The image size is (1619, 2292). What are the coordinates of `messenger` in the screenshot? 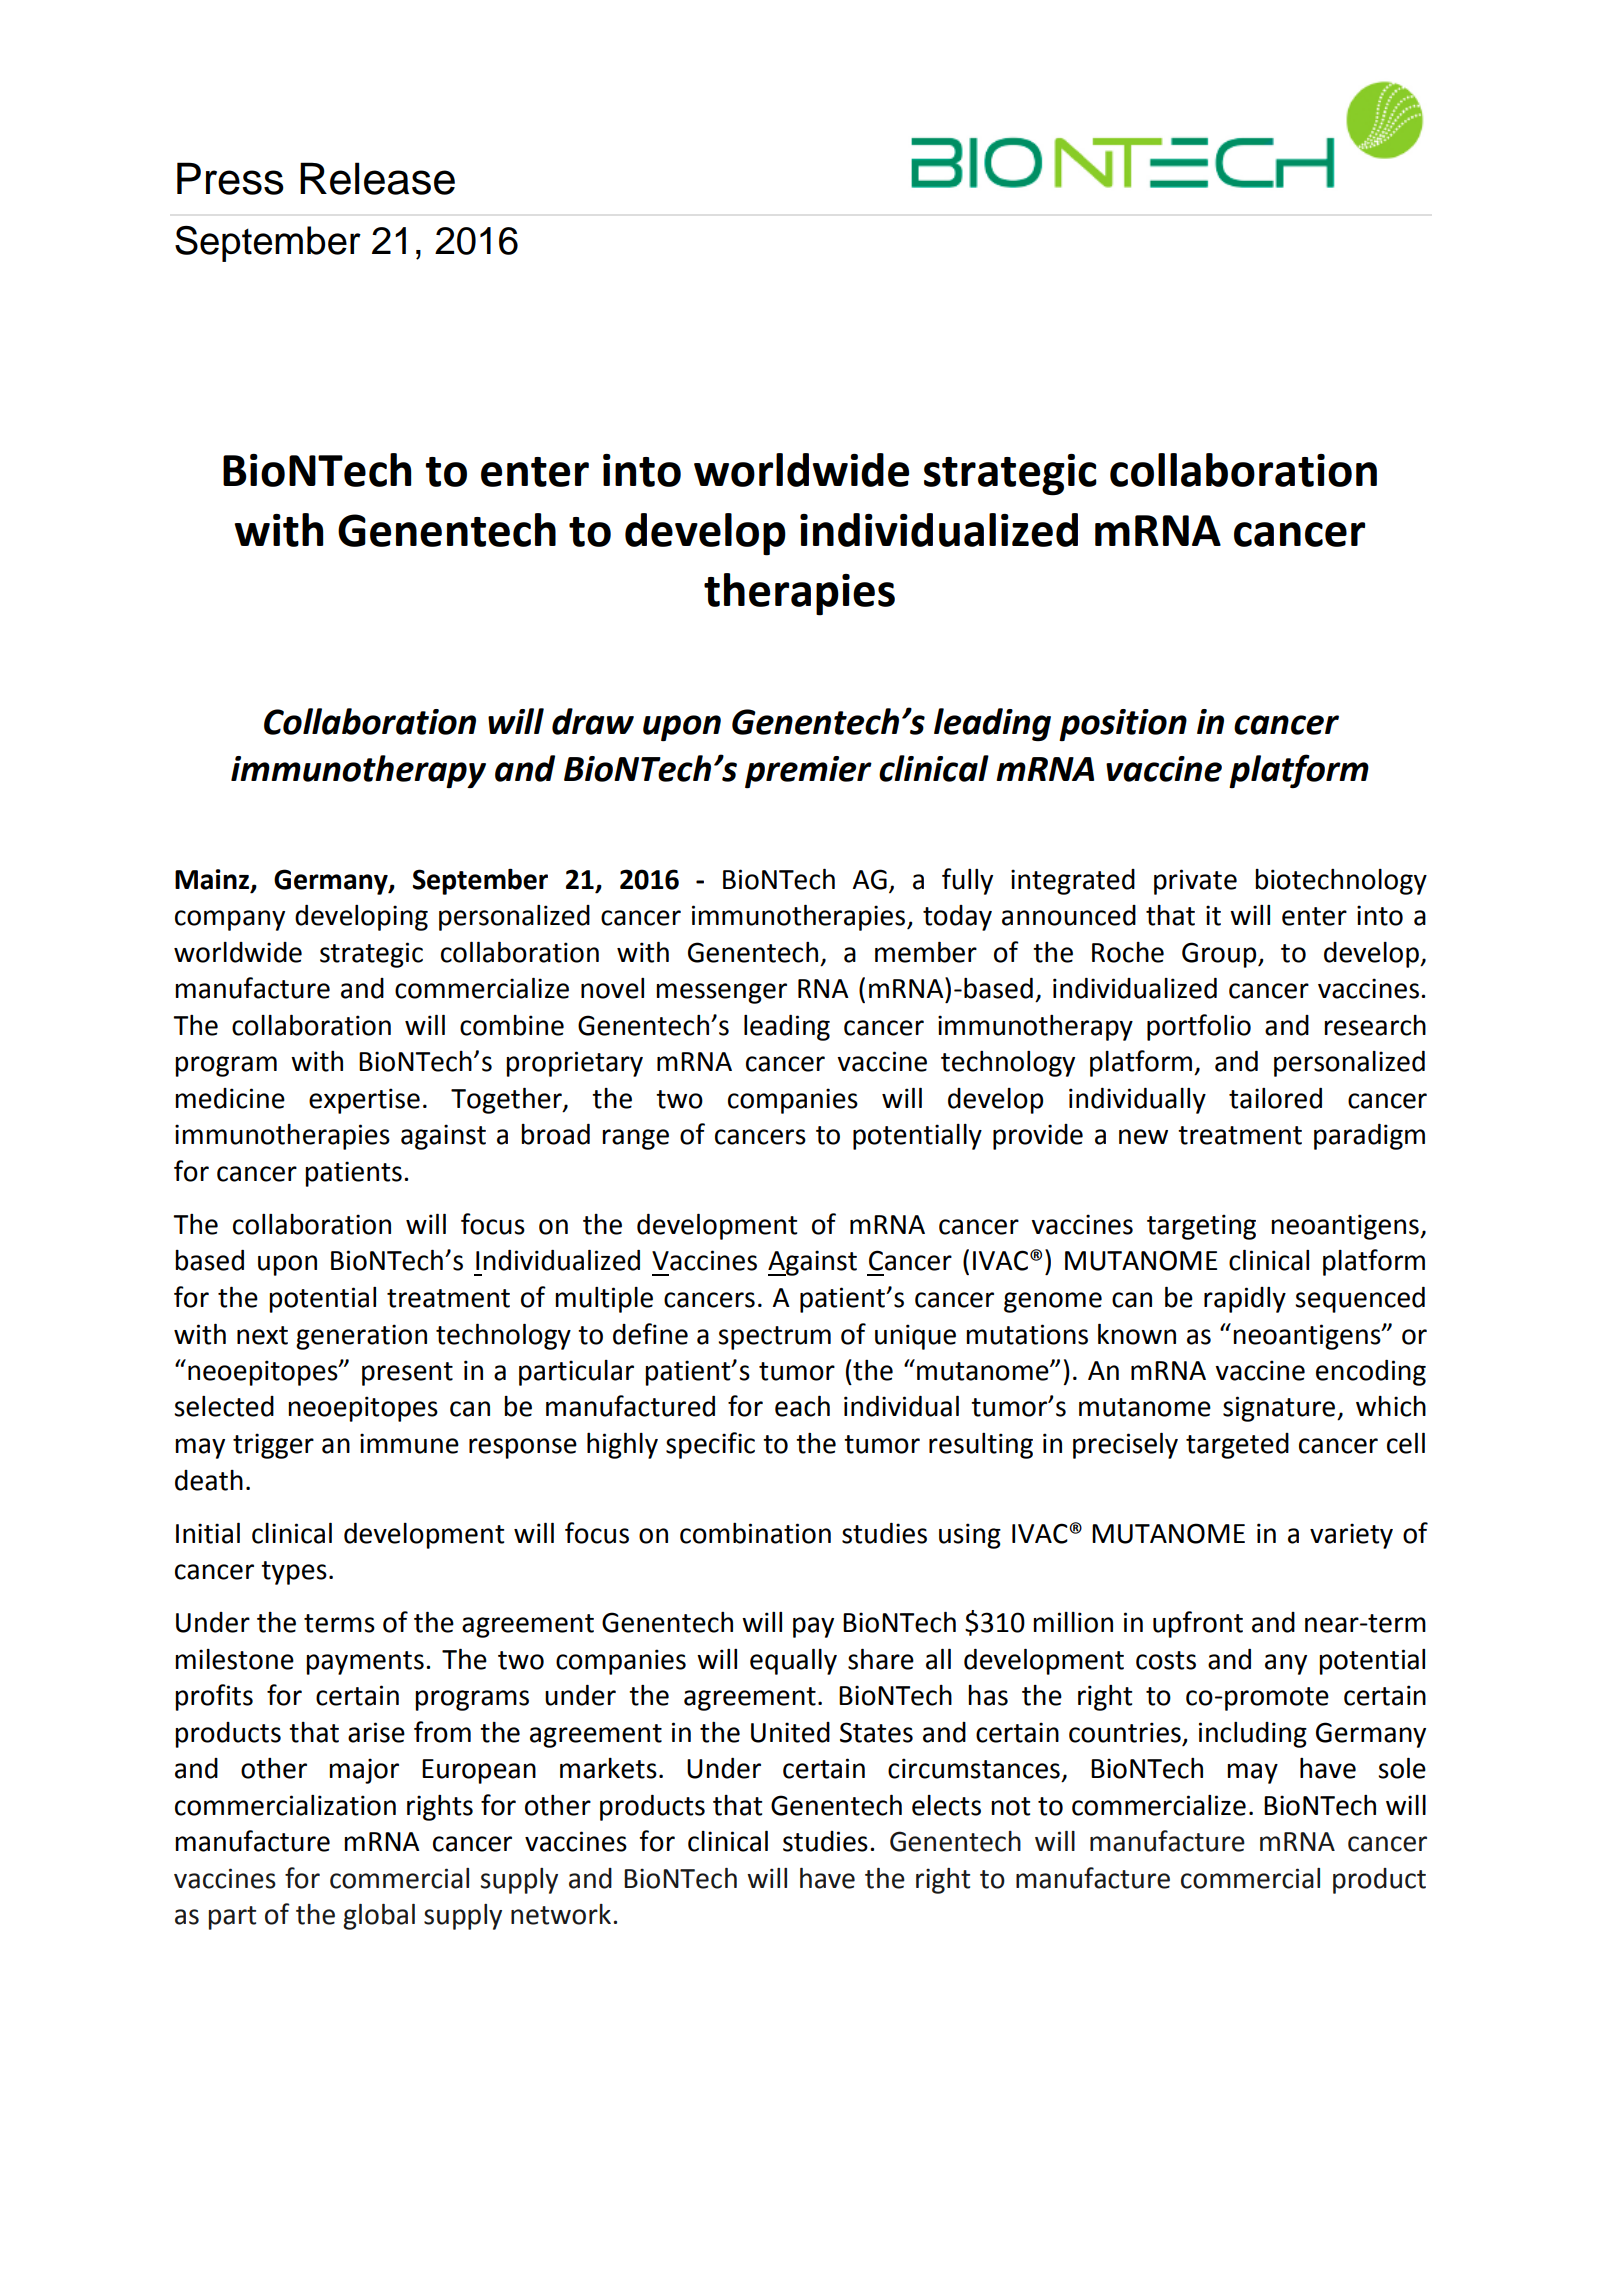 It's located at (721, 993).
